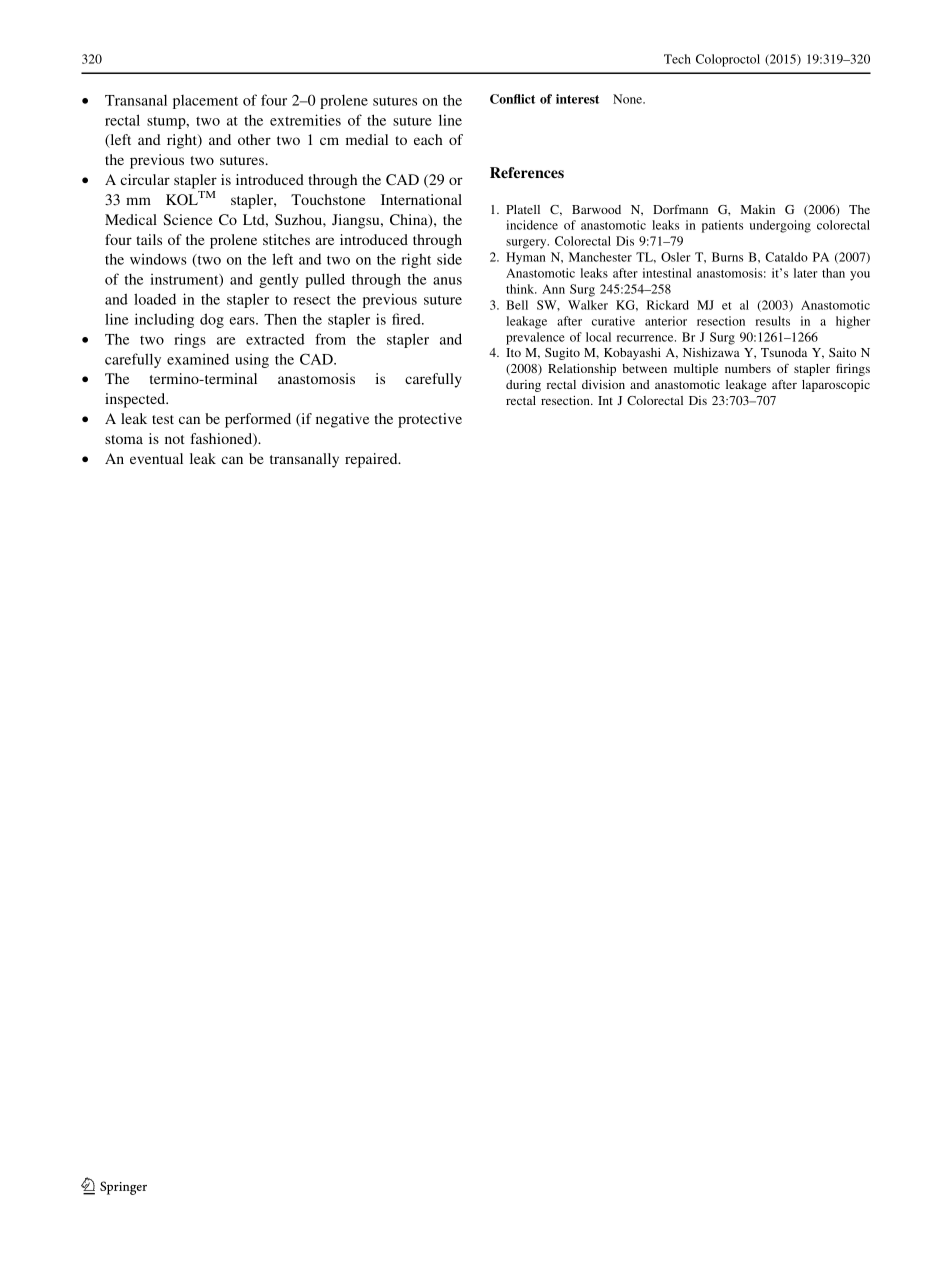  Describe the element at coordinates (677, 59) in the screenshot. I see `Tech` at that location.
